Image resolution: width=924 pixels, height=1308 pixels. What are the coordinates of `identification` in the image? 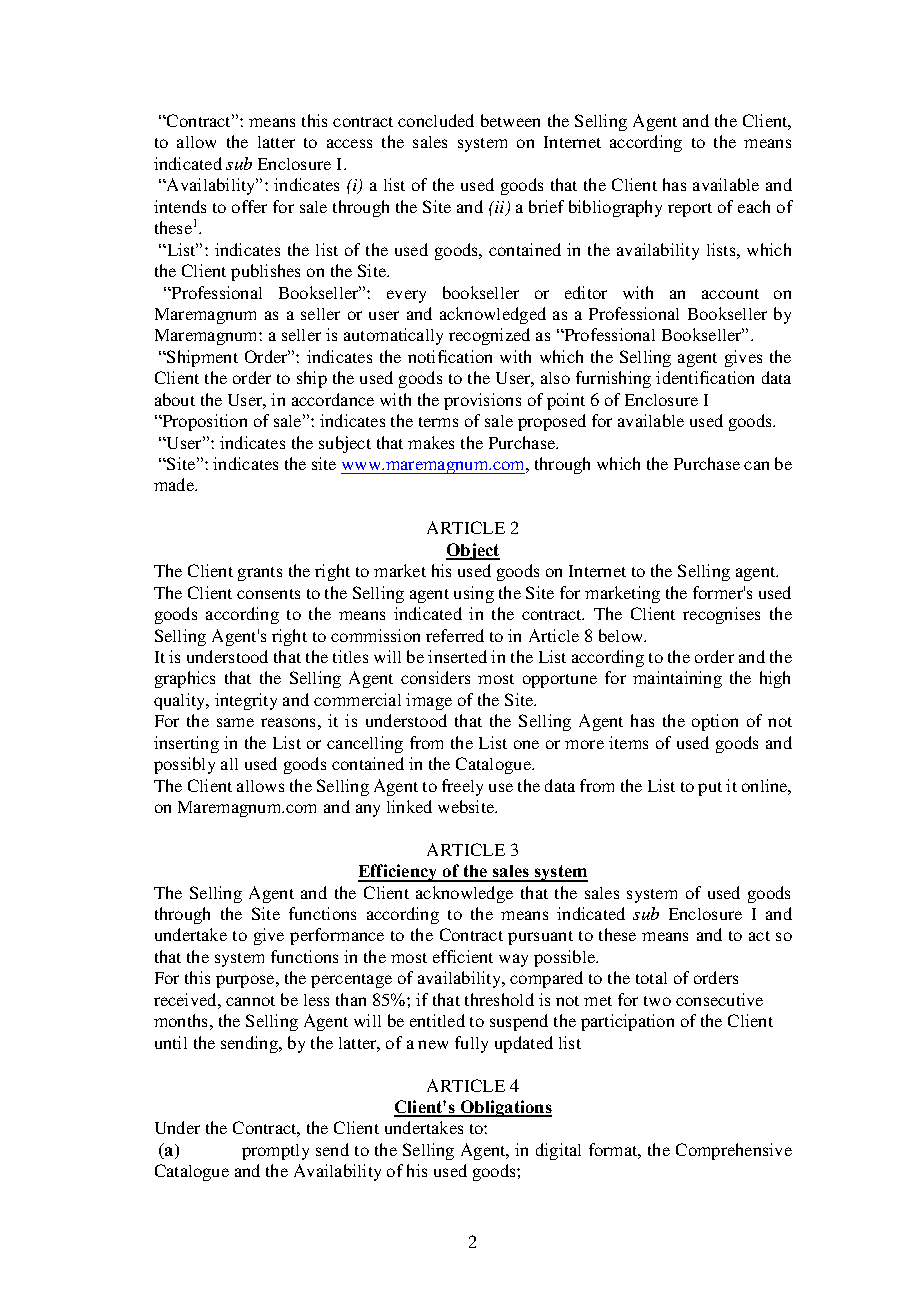 It's located at (705, 377).
